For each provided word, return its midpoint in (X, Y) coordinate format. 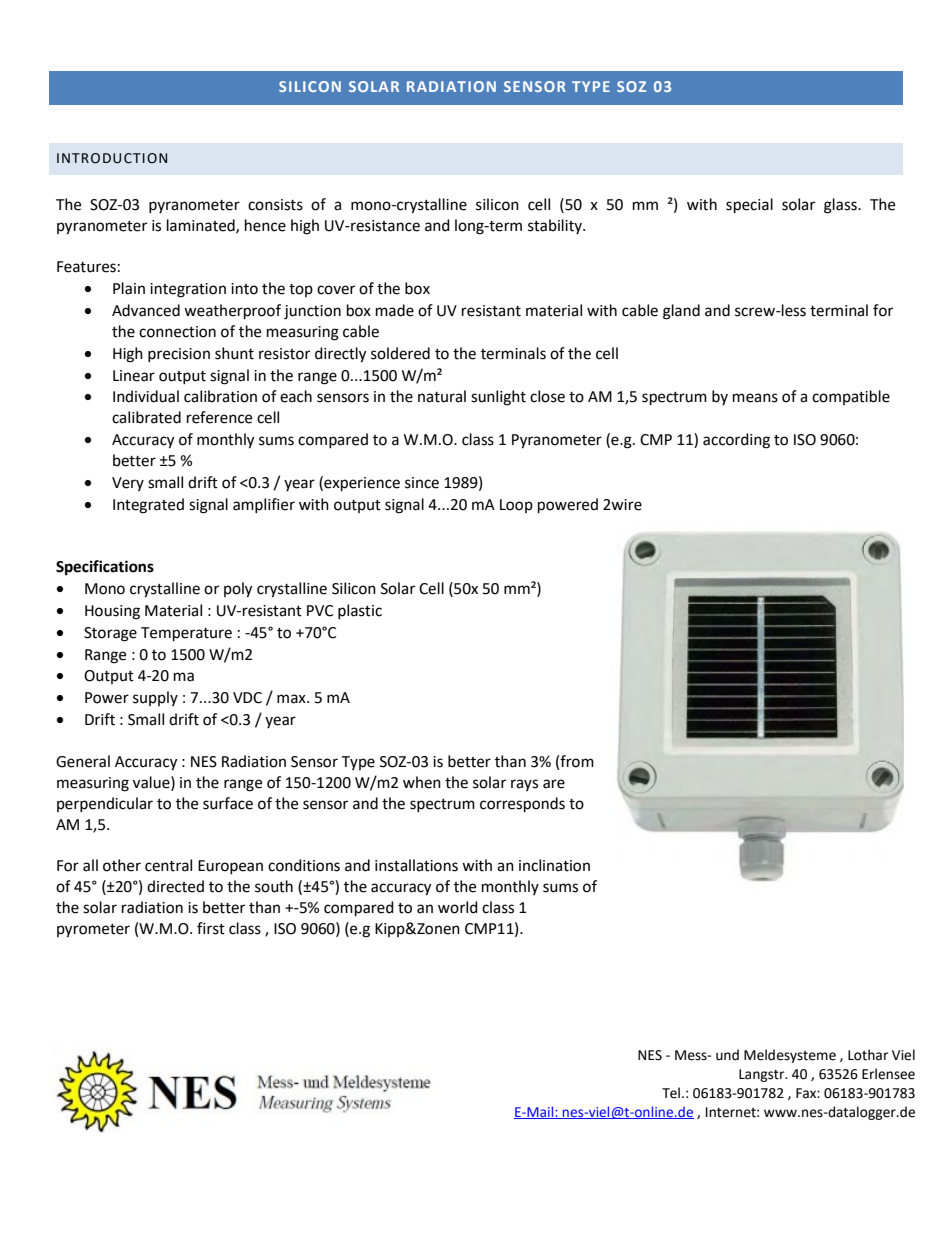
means (755, 398)
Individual (146, 396)
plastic (360, 611)
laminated (202, 226)
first (211, 928)
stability (556, 226)
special (749, 206)
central (168, 865)
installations (416, 865)
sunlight (498, 398)
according (736, 441)
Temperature (186, 634)
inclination (554, 865)
